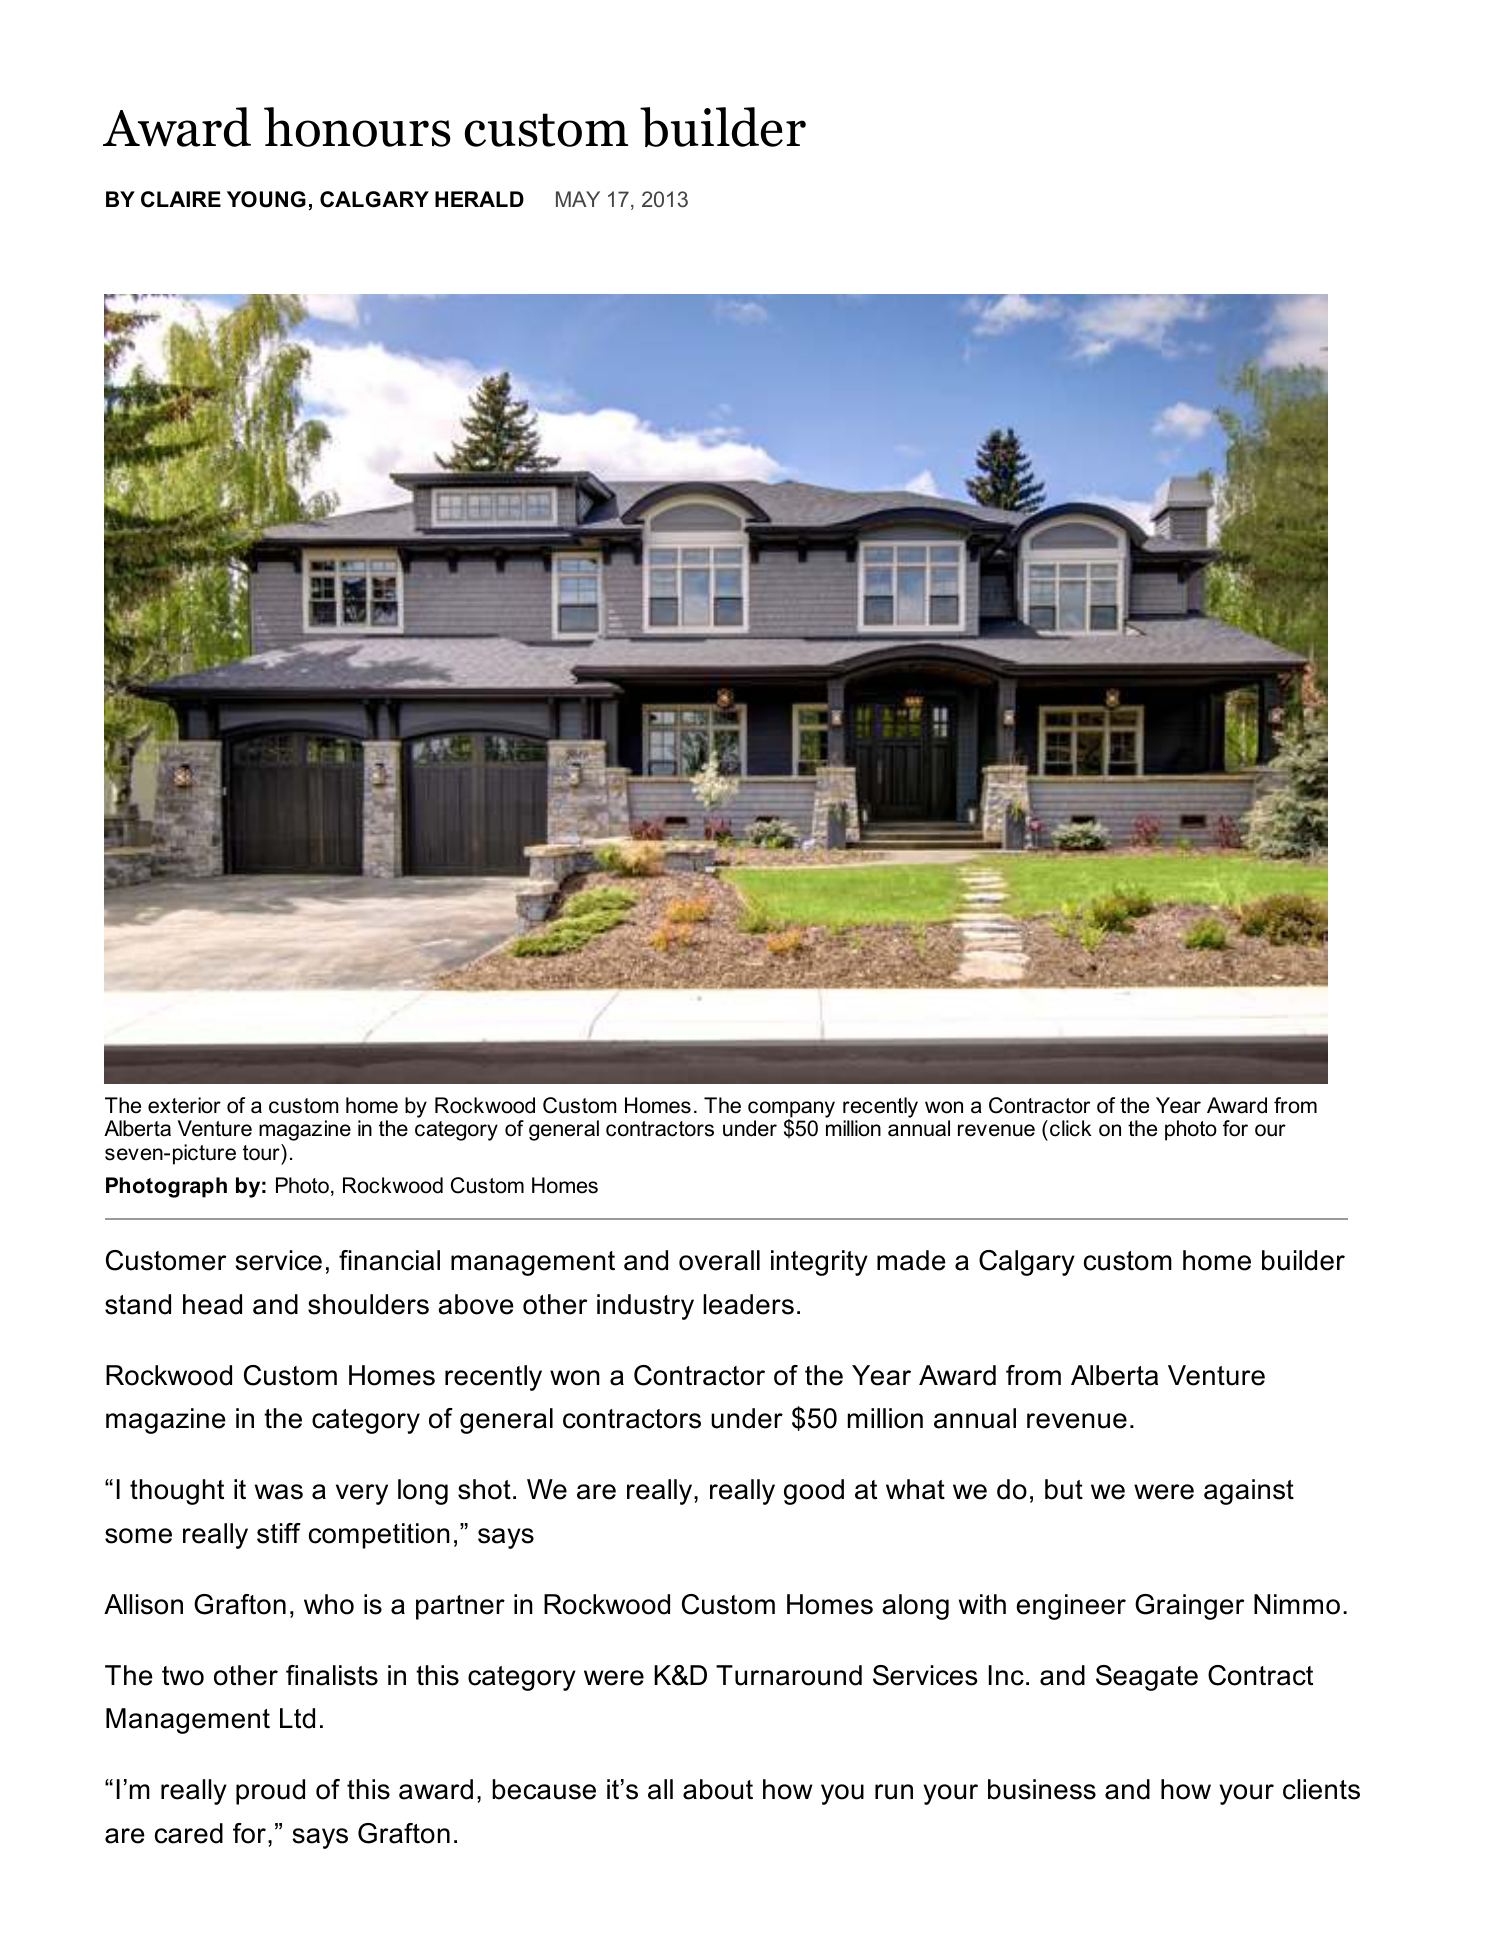  I want to click on against, so click(1249, 1492).
